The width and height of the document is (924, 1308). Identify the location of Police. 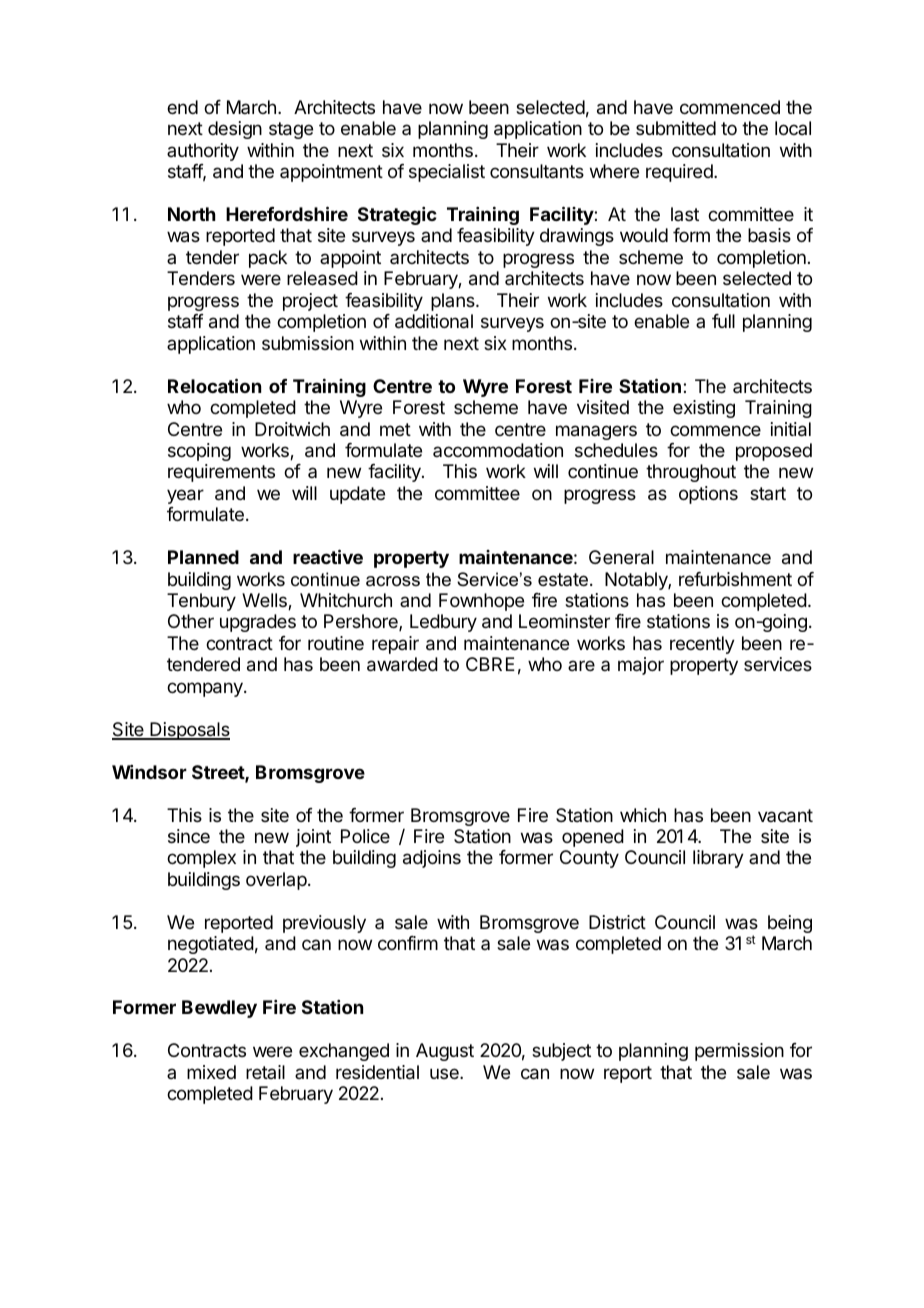
(365, 836).
